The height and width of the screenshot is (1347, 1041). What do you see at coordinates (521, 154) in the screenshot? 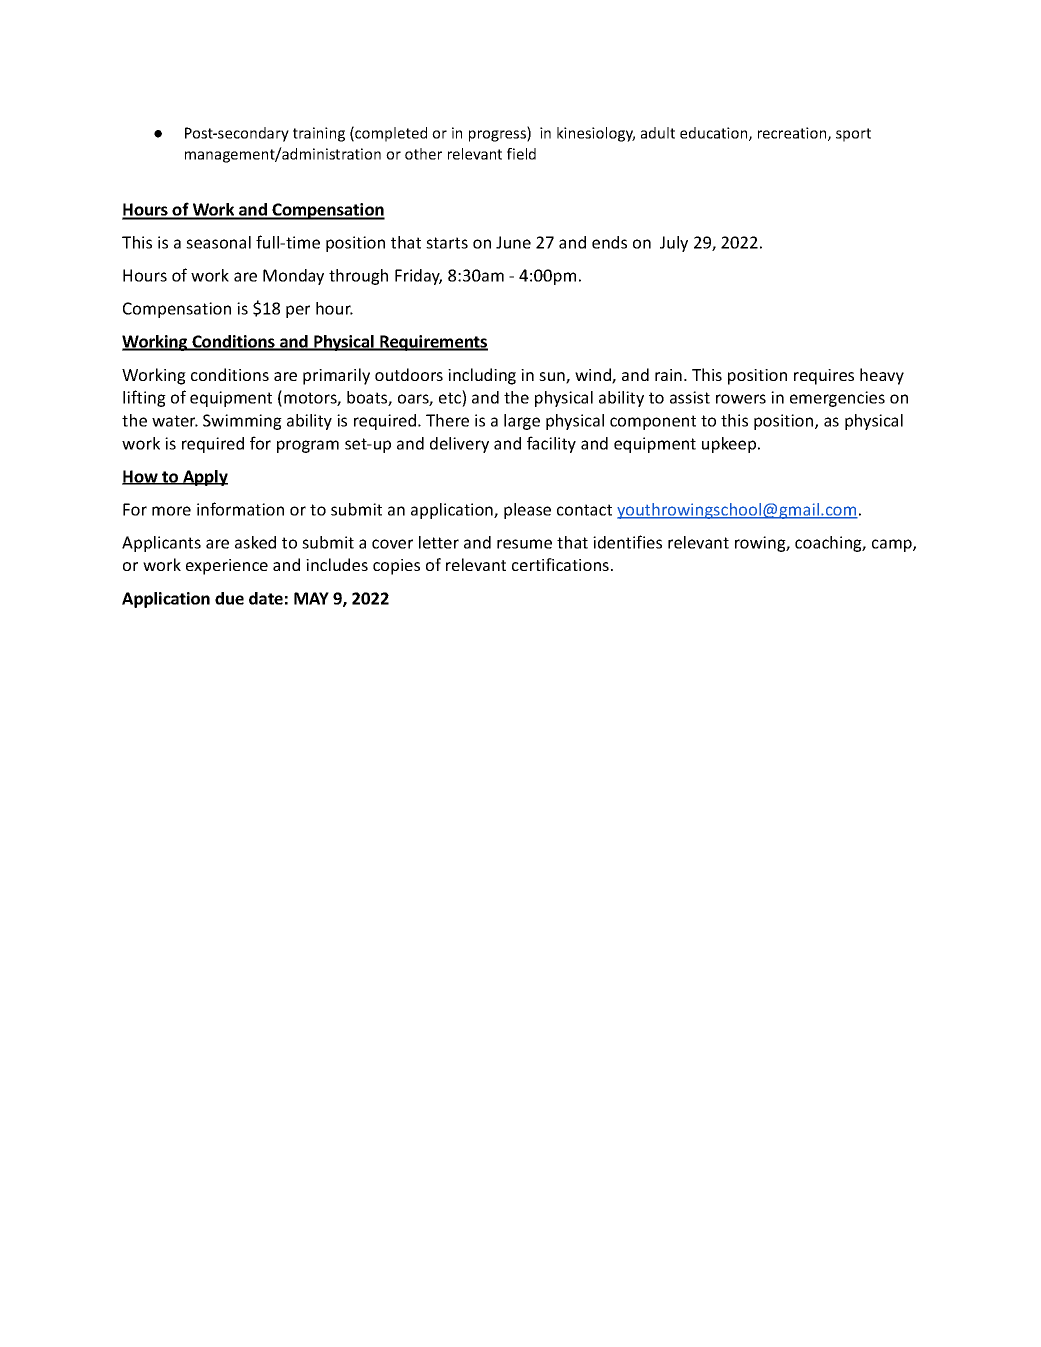
I see `field` at bounding box center [521, 154].
